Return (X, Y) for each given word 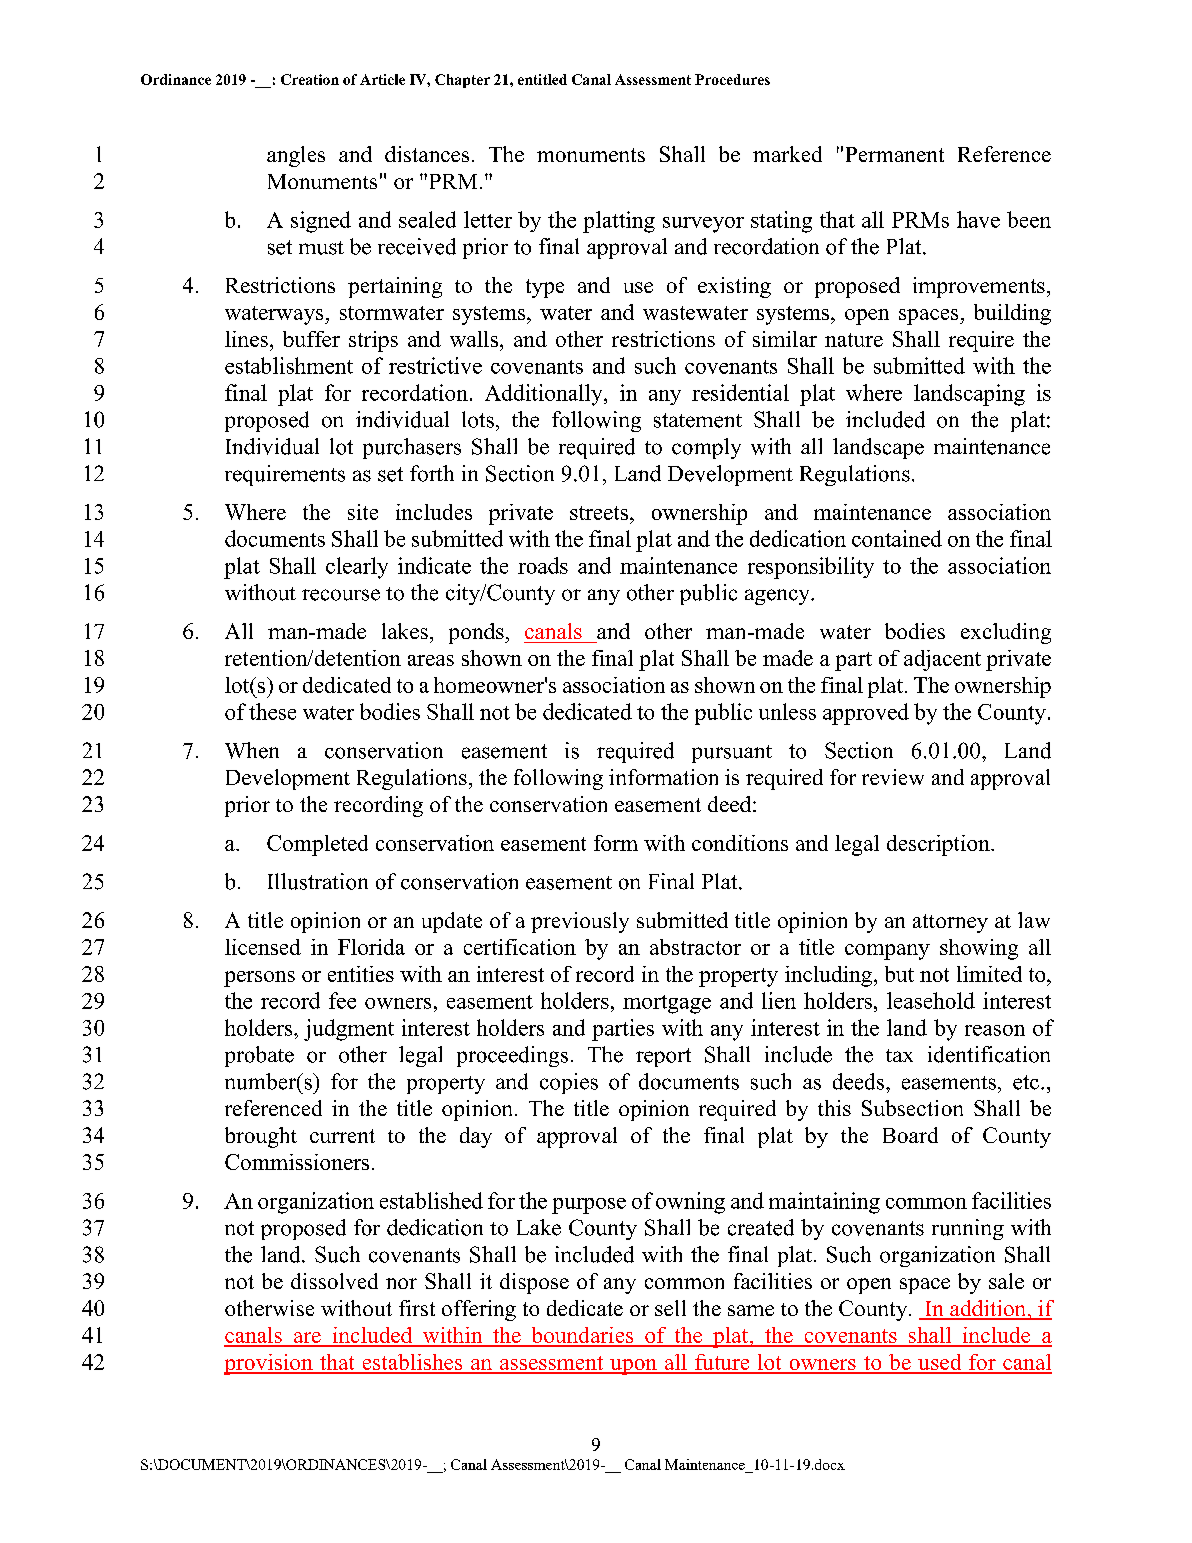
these (272, 711)
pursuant (732, 754)
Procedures (732, 79)
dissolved (334, 1281)
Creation (310, 79)
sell (670, 1308)
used (940, 1363)
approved (866, 714)
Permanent (895, 154)
